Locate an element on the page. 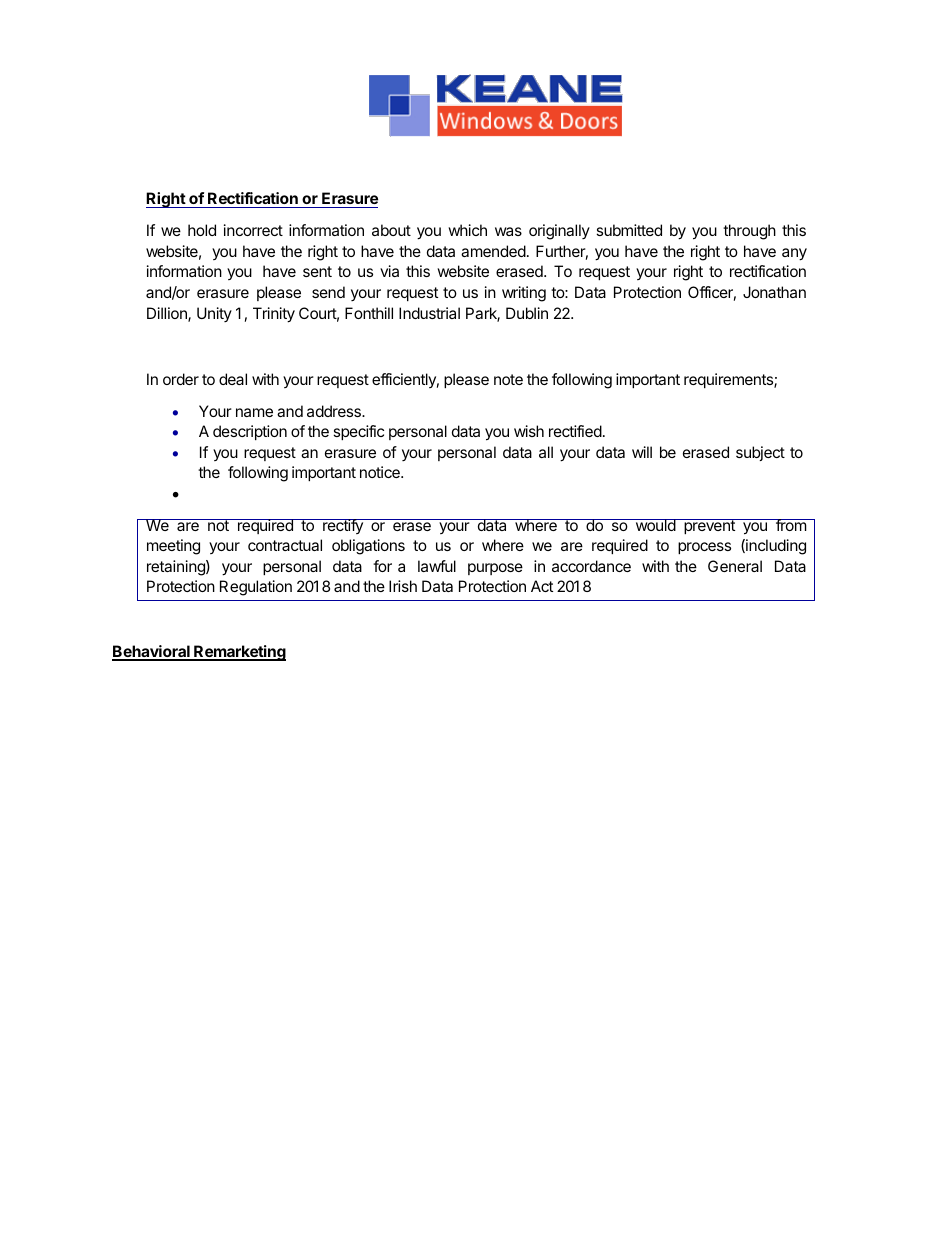 The height and width of the page is (1233, 952). contractual is located at coordinates (285, 545).
